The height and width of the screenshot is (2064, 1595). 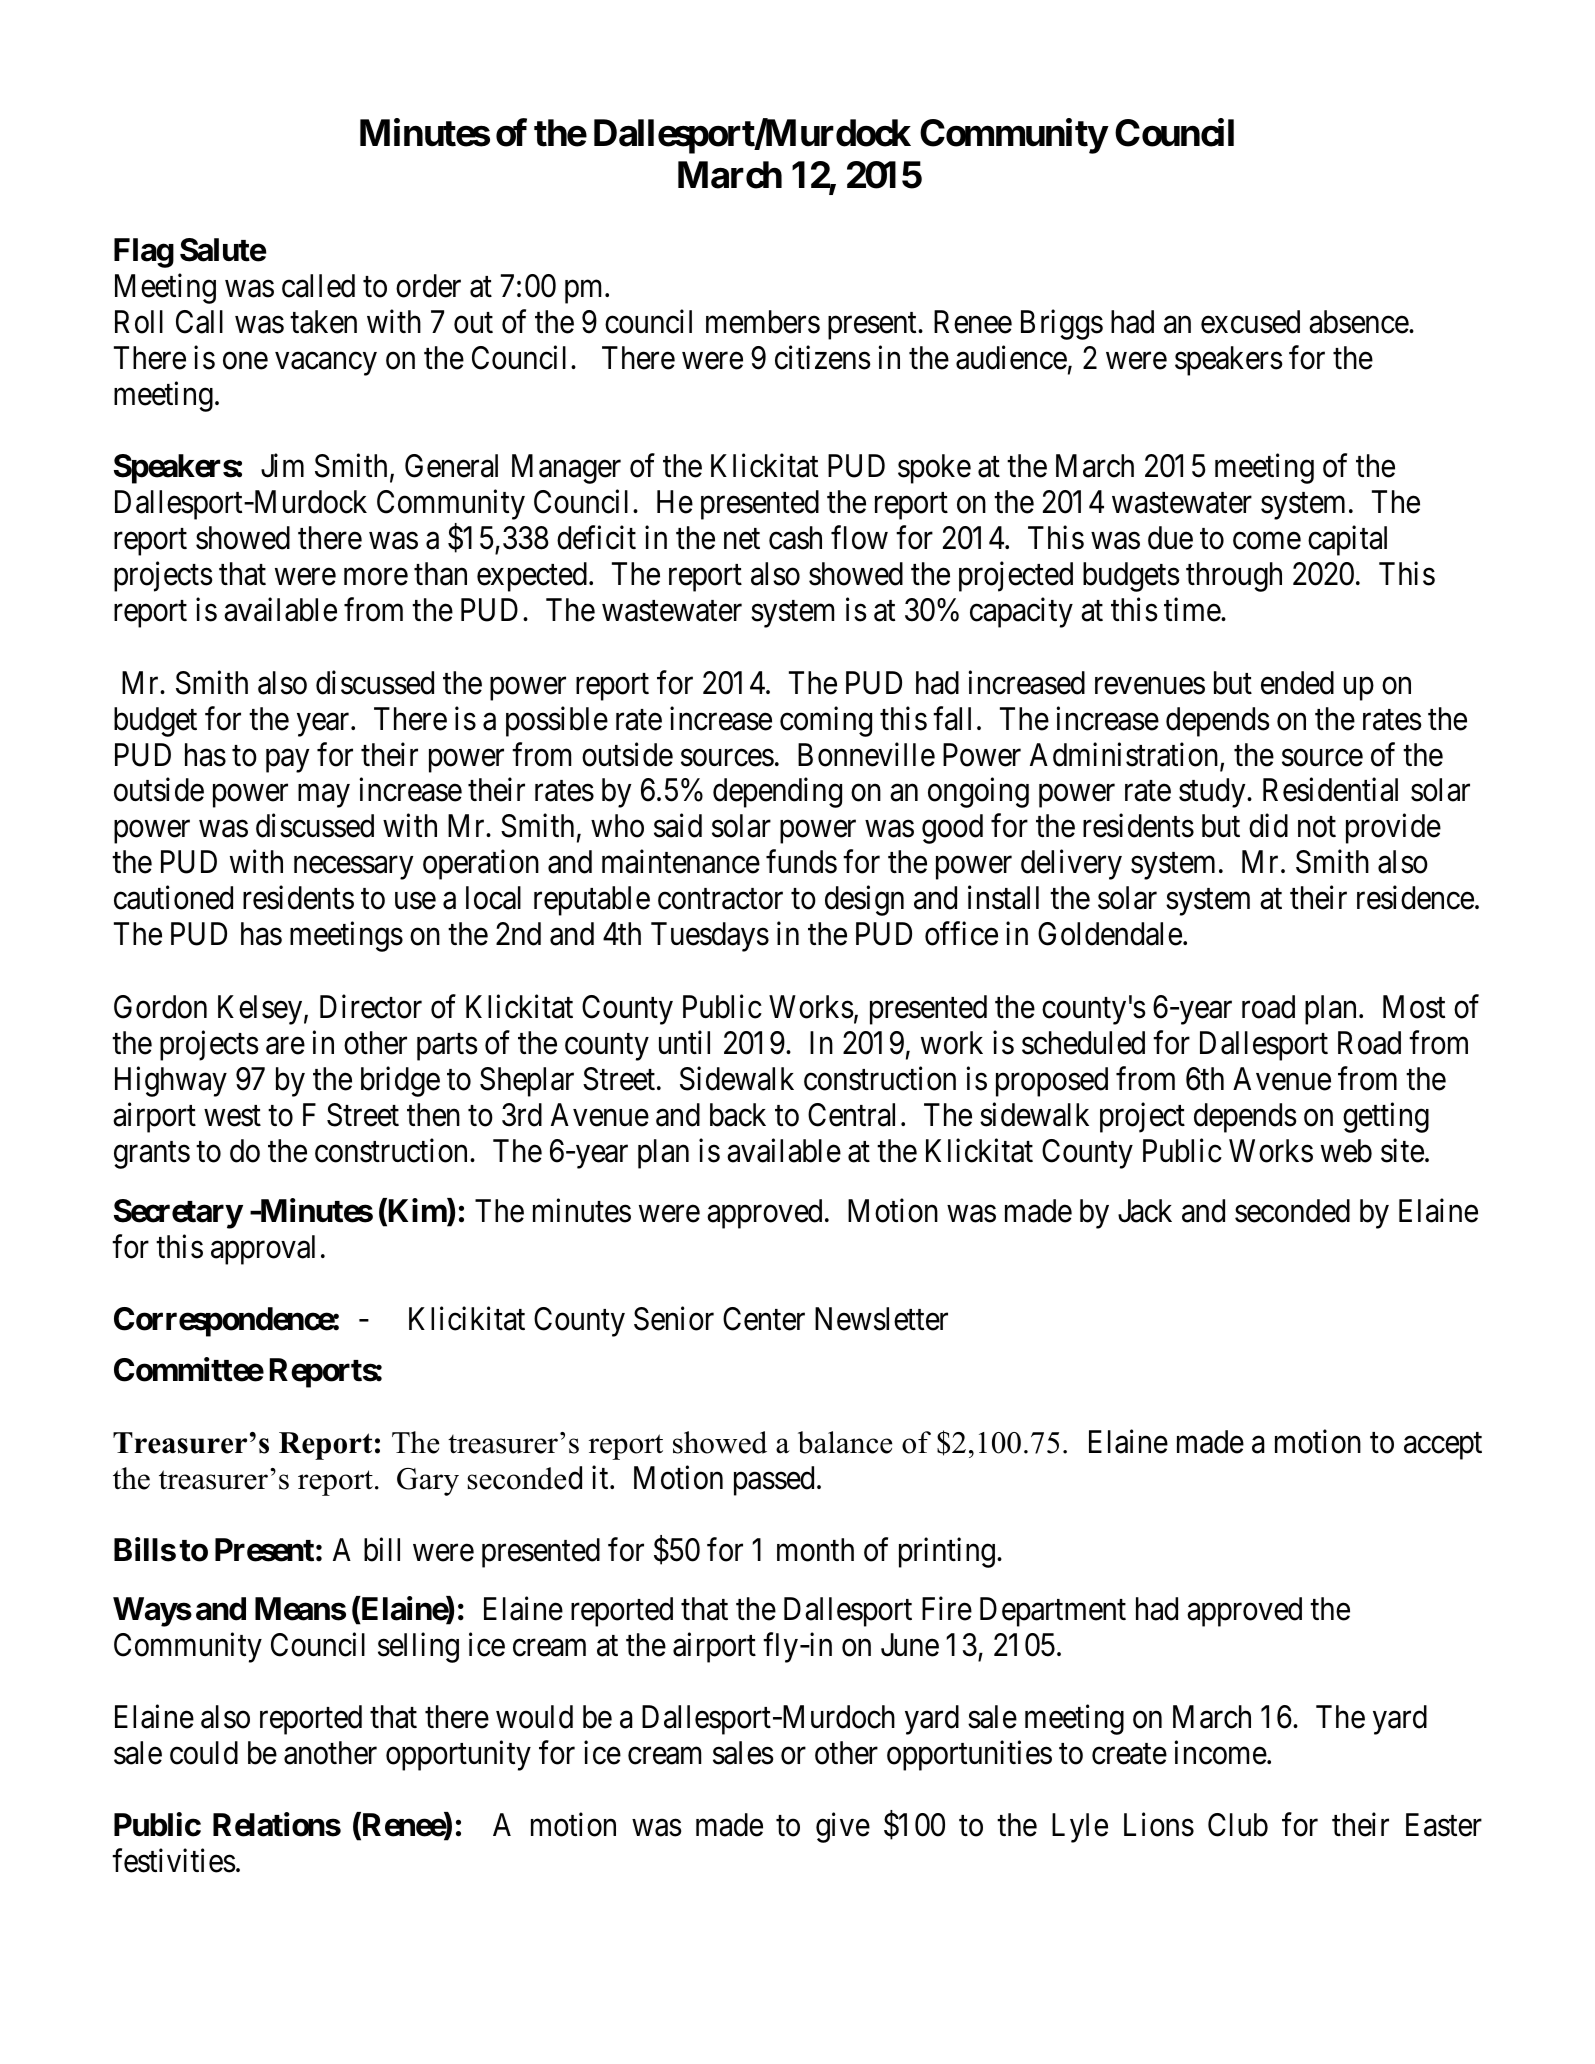 What do you see at coordinates (204, 1753) in the screenshot?
I see `could` at bounding box center [204, 1753].
